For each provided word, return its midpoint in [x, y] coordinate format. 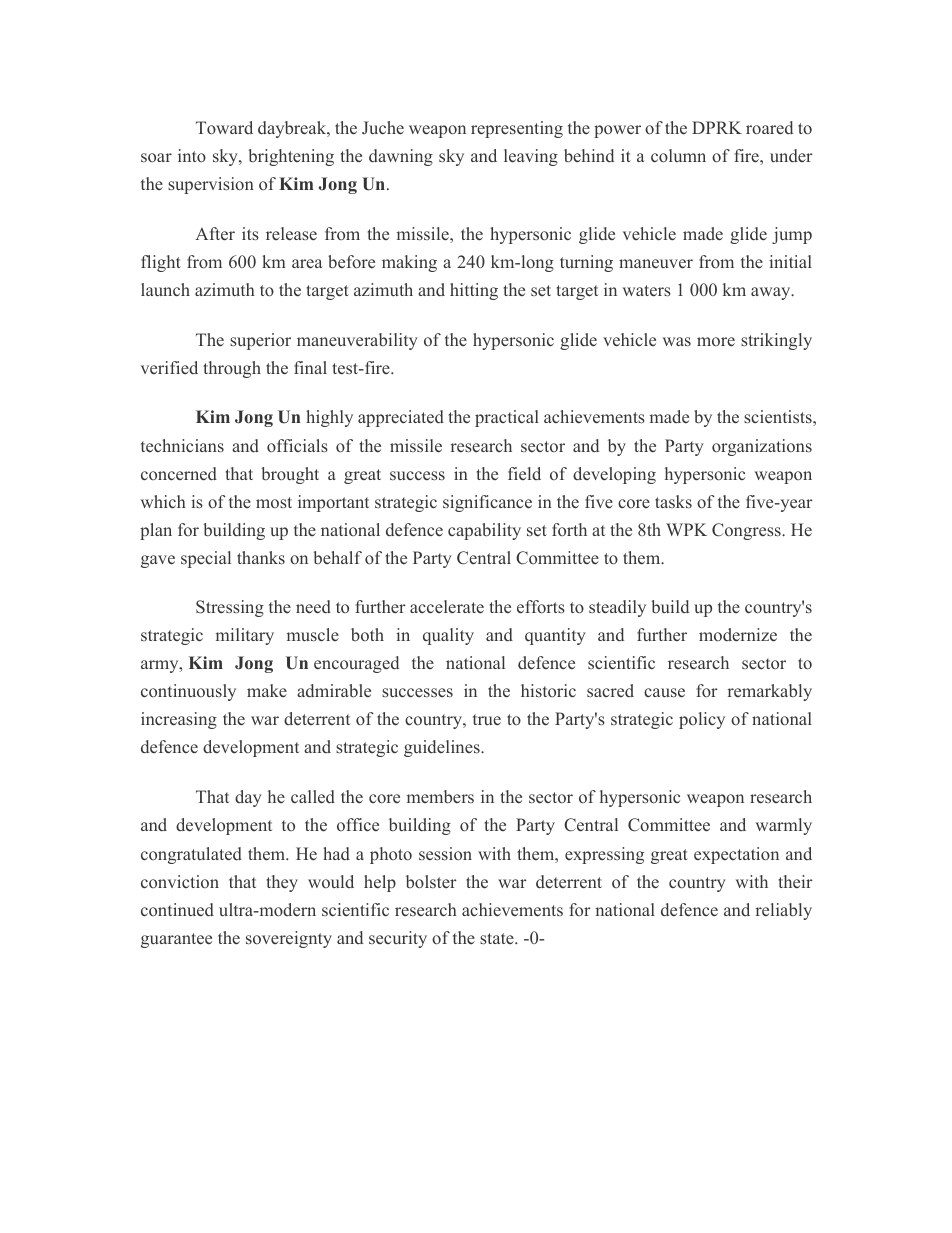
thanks [261, 557]
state [498, 938]
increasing [179, 720]
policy [702, 720]
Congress [747, 531]
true [487, 720]
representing [517, 129]
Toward [224, 127]
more [716, 342]
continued [177, 910]
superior [260, 341]
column [678, 155]
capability [484, 531]
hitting [474, 291]
